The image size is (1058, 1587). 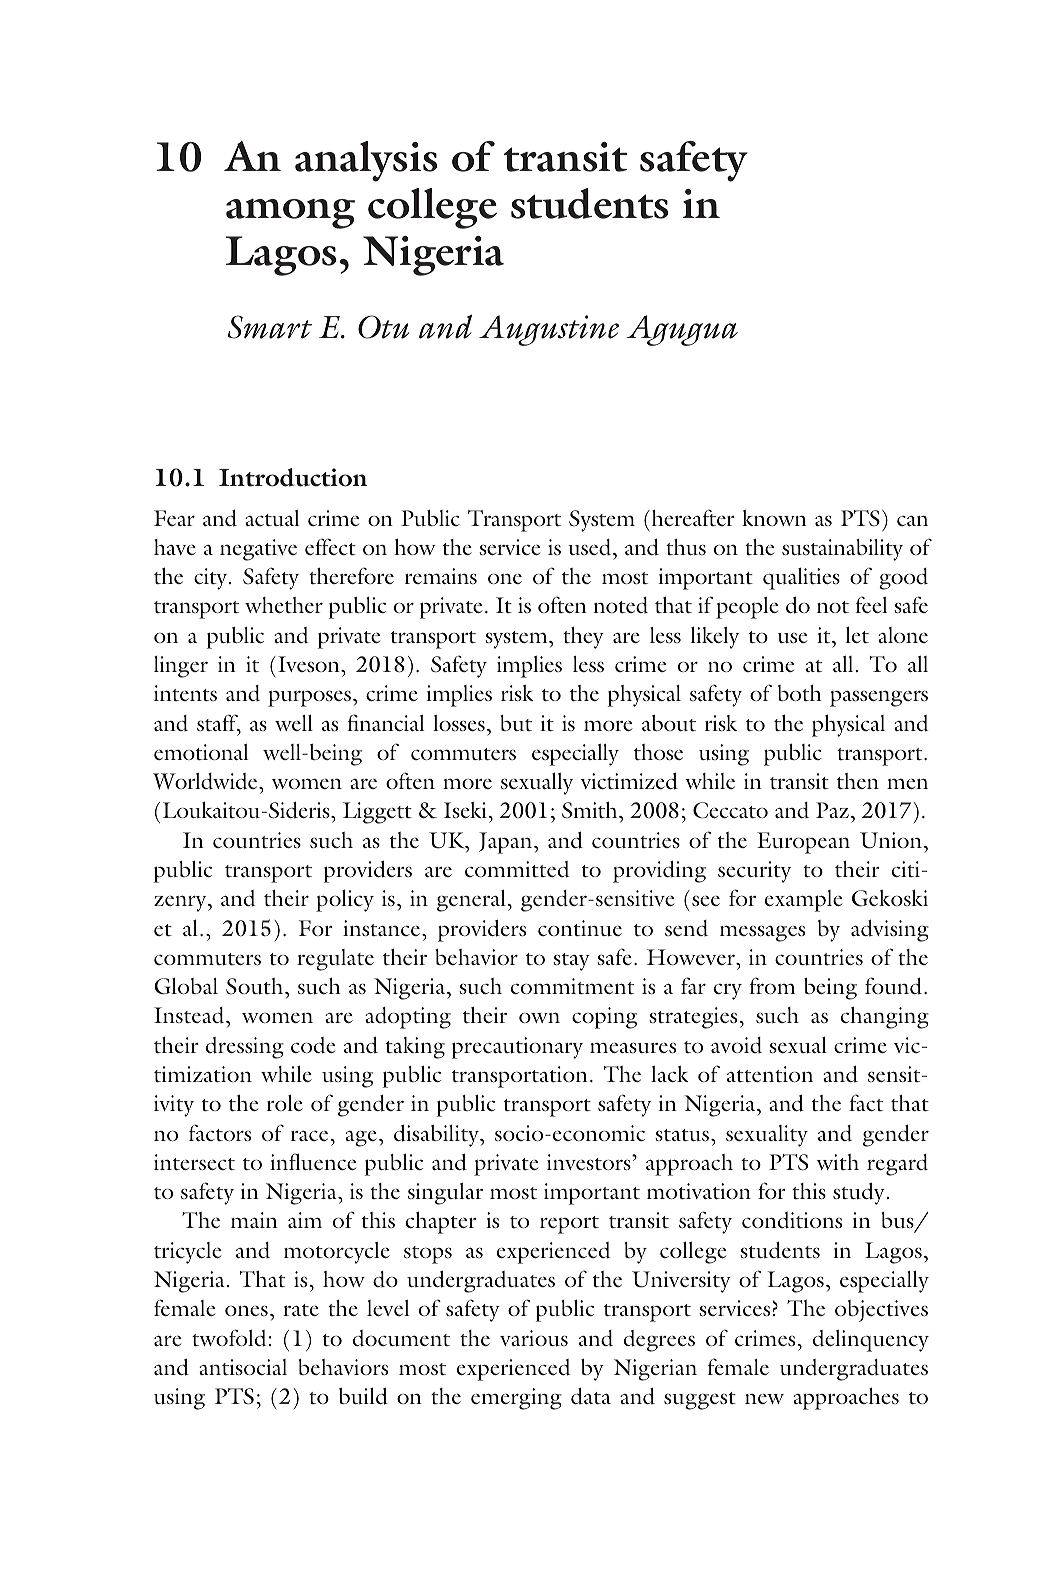 What do you see at coordinates (206, 781) in the image?
I see `Worldwide` at bounding box center [206, 781].
